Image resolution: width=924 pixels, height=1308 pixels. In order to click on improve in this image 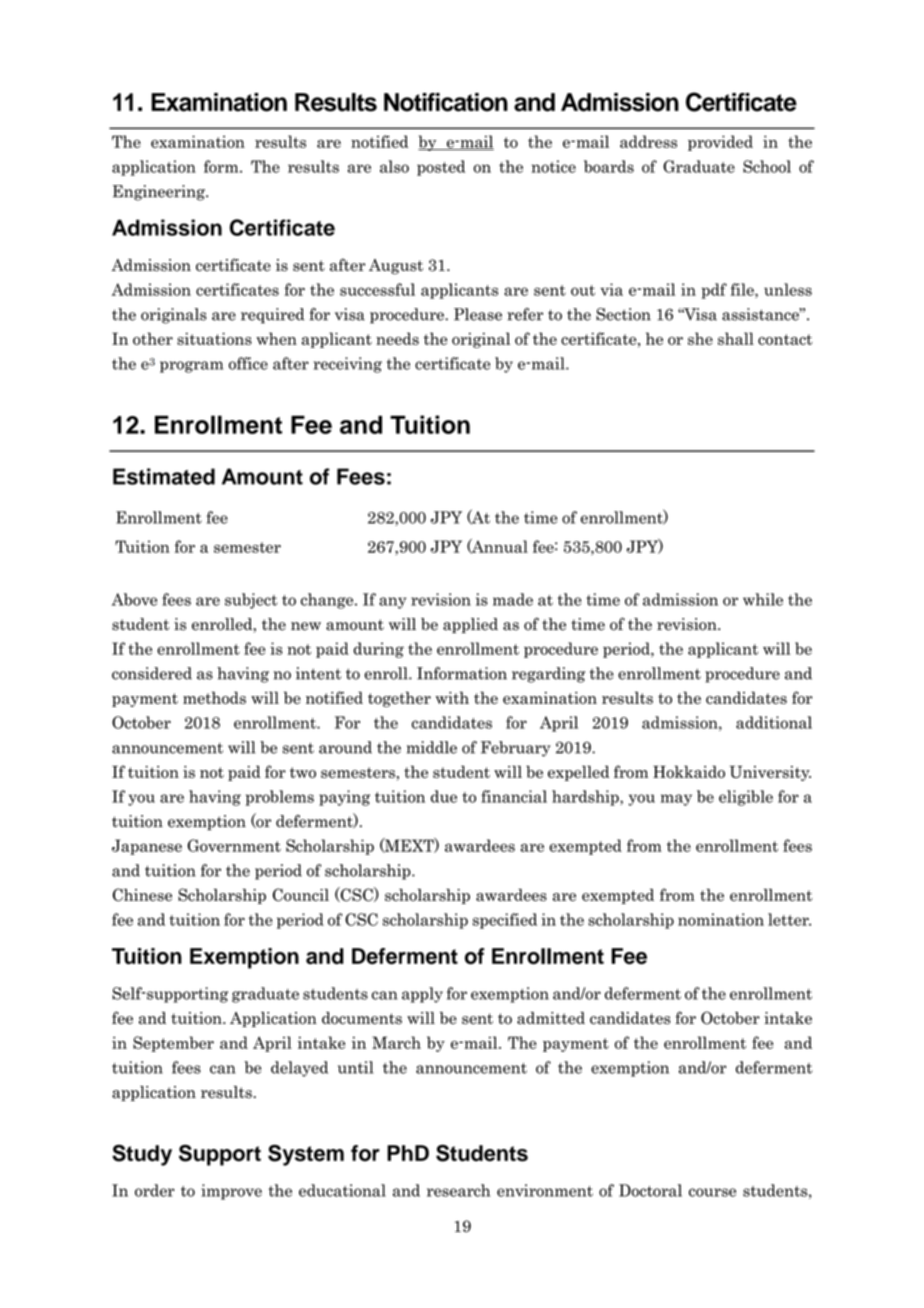, I will do `click(231, 1192)`.
